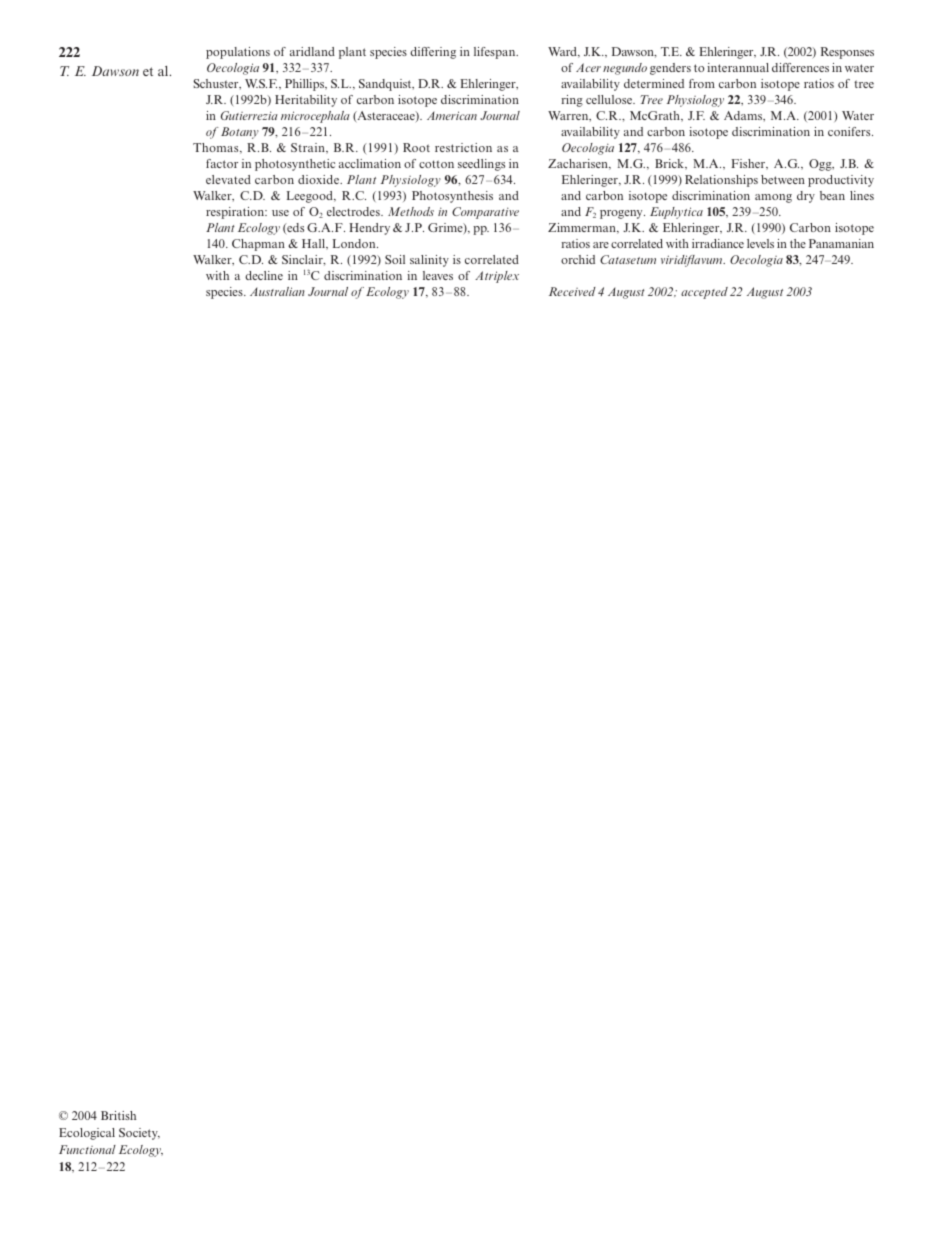 This screenshot has height=1251, width=952. Describe the element at coordinates (87, 1134) in the screenshot. I see `Ecological` at that location.
